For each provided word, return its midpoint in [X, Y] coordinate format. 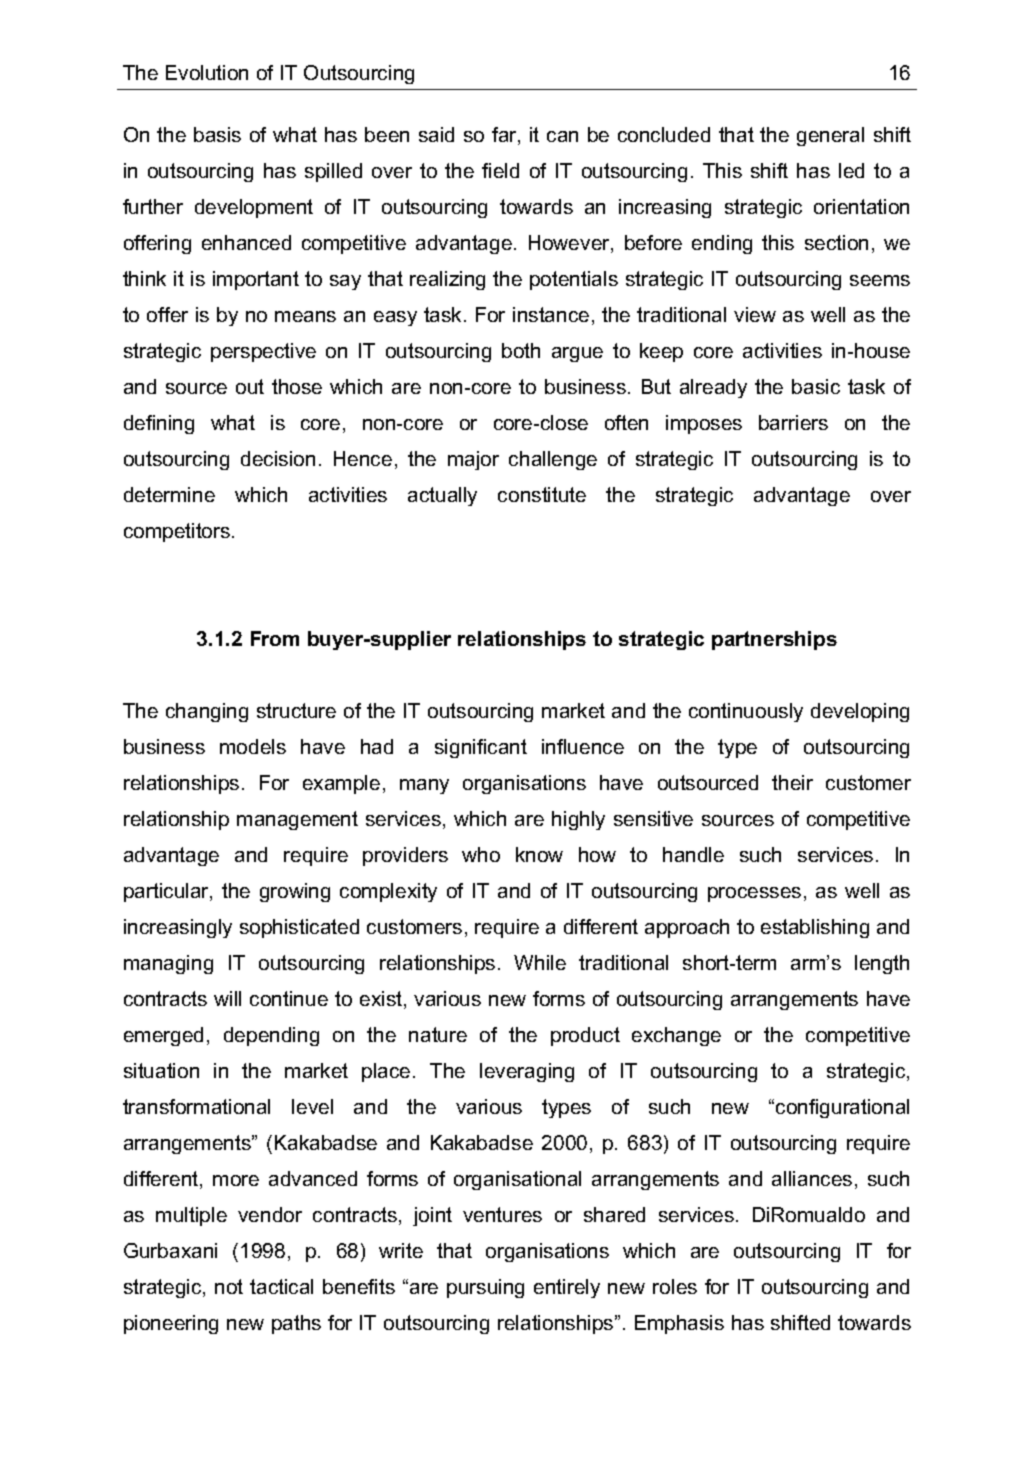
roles [675, 1286]
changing [207, 712]
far [505, 136]
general [830, 136]
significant [481, 748]
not [229, 1286]
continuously [746, 712]
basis [217, 134]
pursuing [485, 1288]
